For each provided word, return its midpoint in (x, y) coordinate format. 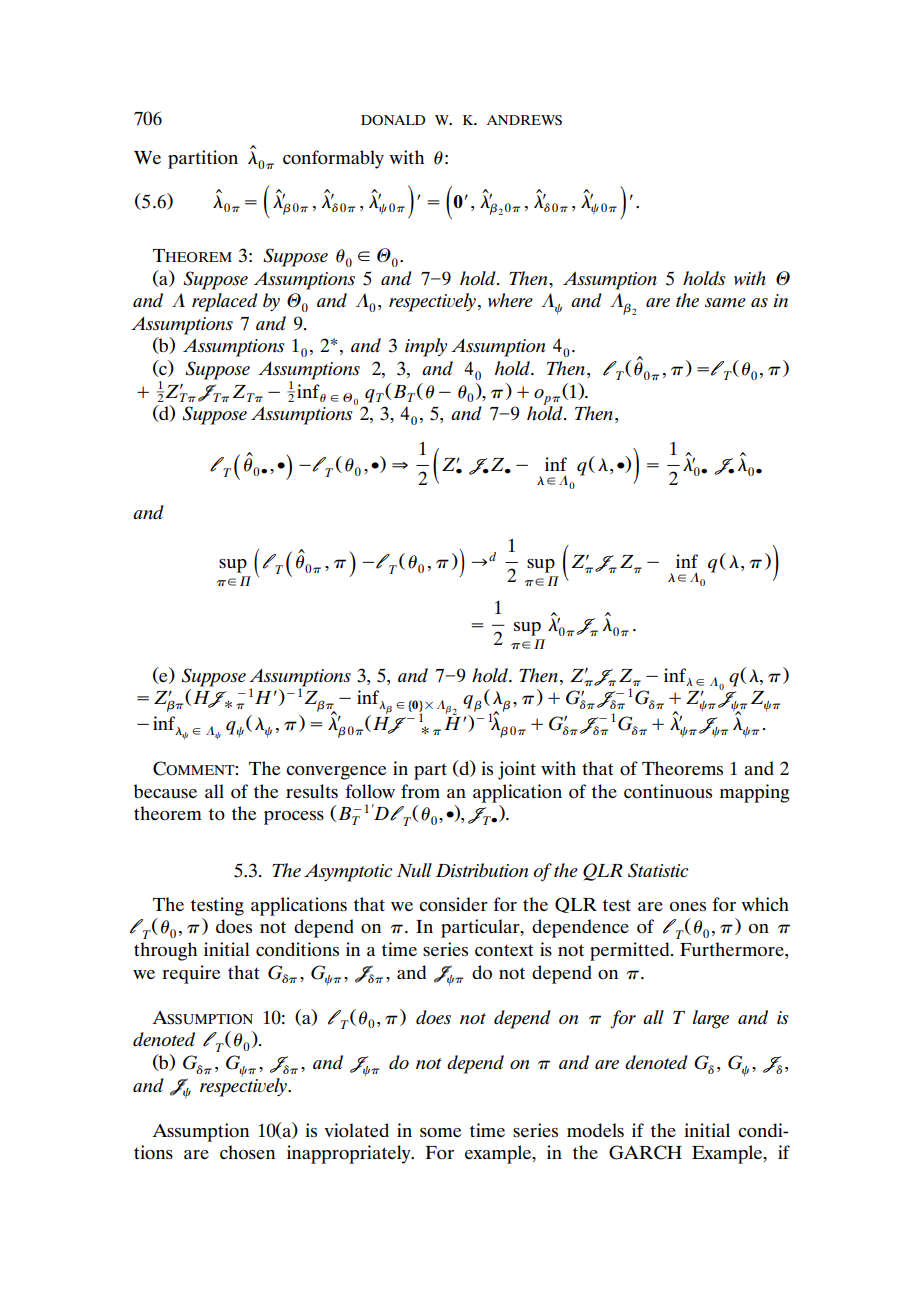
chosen (247, 1152)
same (725, 303)
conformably (333, 159)
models (595, 1130)
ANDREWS (524, 120)
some (440, 1133)
